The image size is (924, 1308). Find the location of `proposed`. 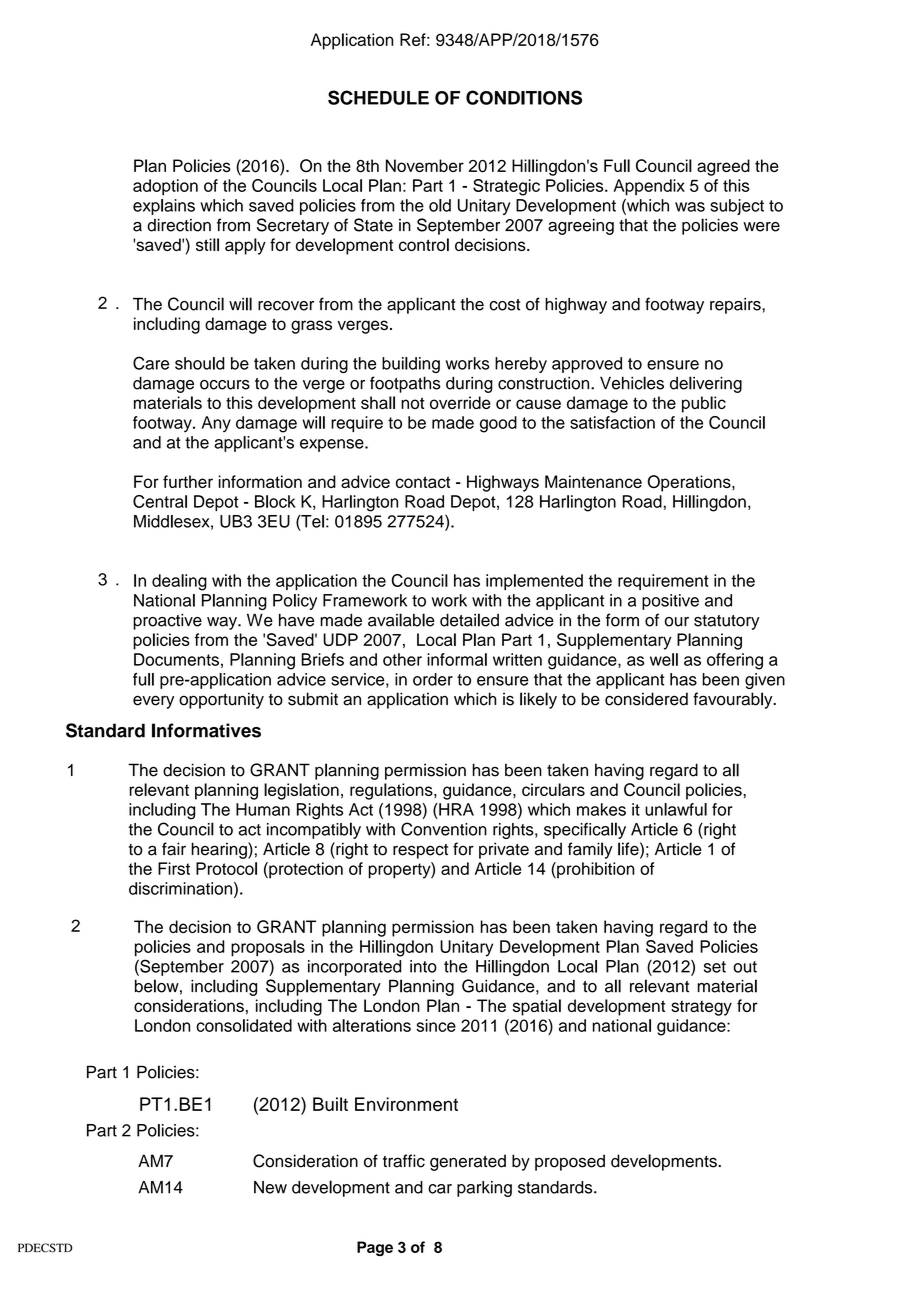

proposed is located at coordinates (570, 1162).
